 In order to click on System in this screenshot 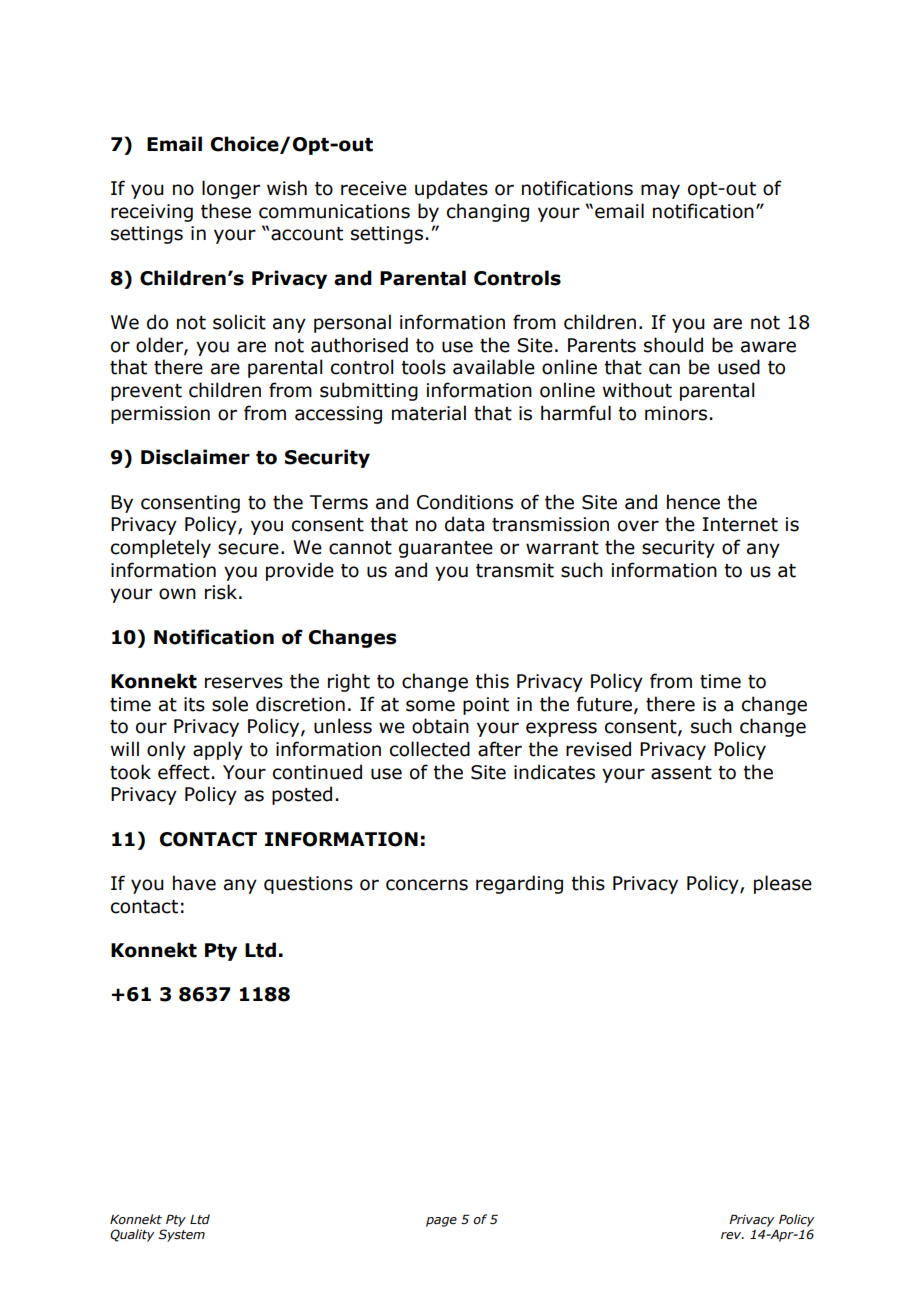, I will do `click(181, 1235)`.
